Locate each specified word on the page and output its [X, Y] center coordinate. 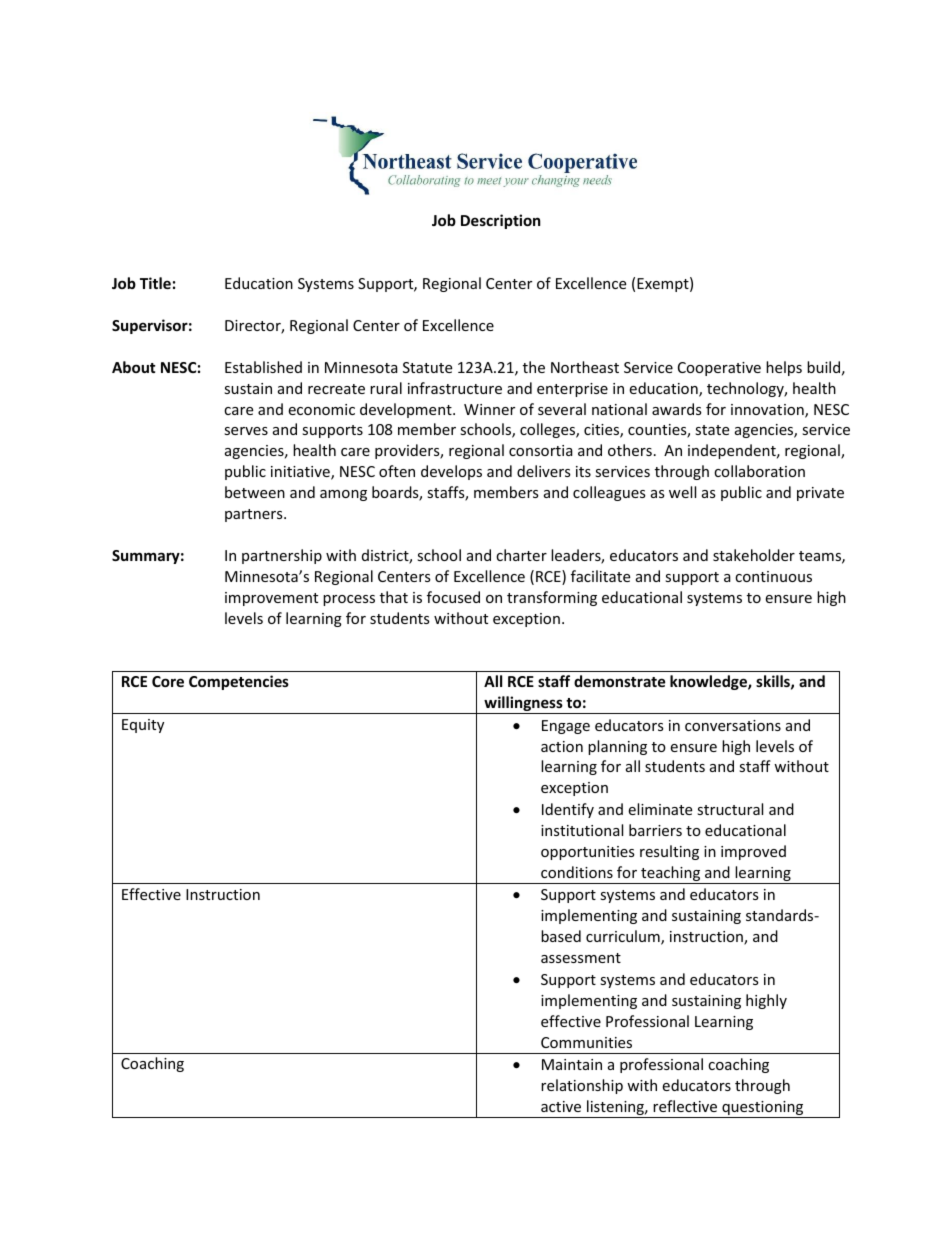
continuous [773, 576]
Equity [143, 726]
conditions [577, 872]
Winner [489, 409]
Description [501, 221]
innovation [768, 411]
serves [246, 431]
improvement [271, 599]
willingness [523, 705]
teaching [671, 875]
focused [453, 597]
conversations [733, 725]
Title [155, 283]
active [561, 1106]
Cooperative [719, 369]
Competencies [239, 682]
